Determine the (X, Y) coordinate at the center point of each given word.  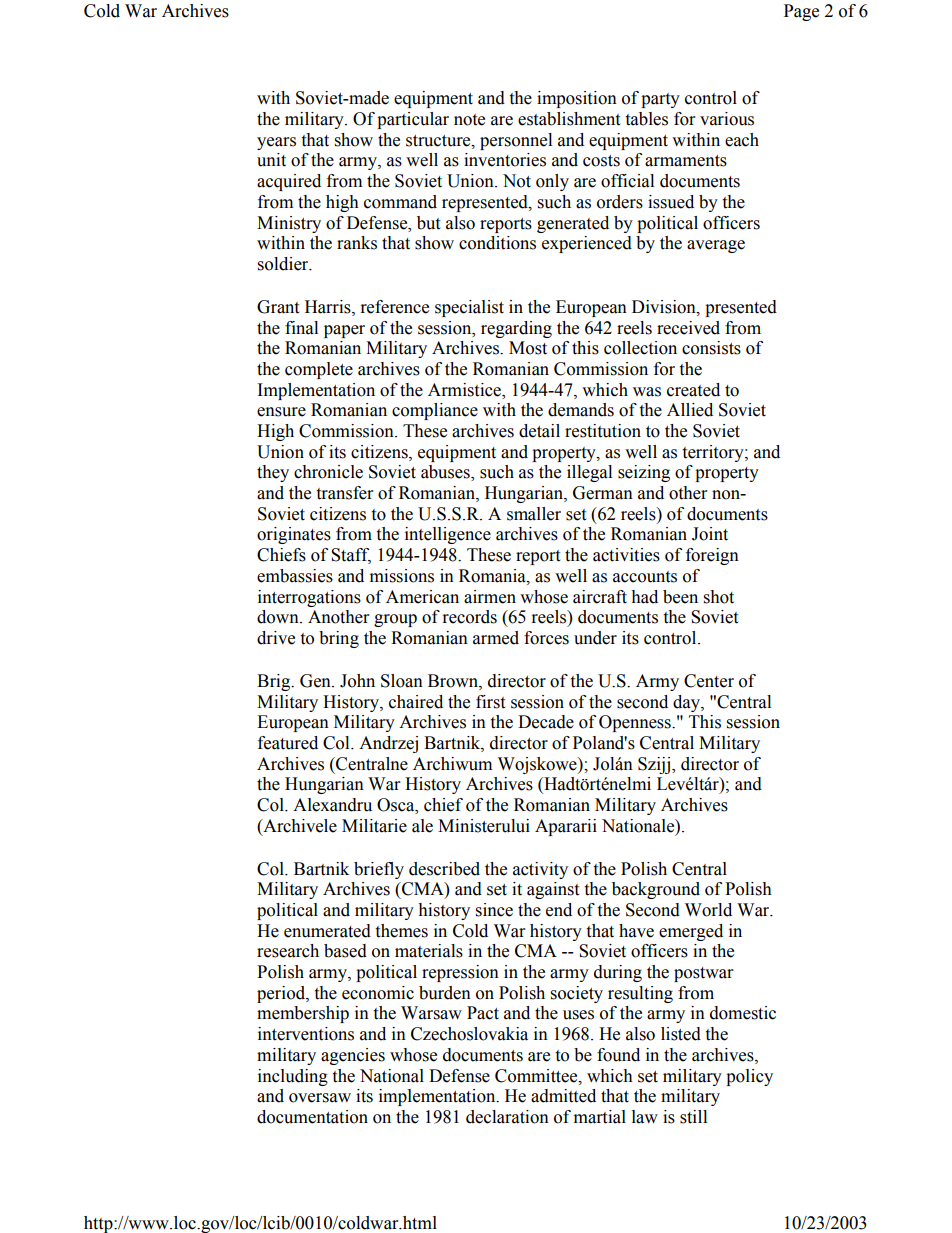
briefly (379, 870)
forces (546, 638)
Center (709, 681)
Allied (690, 410)
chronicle (328, 472)
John (357, 681)
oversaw (320, 1098)
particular (413, 120)
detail (539, 431)
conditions (497, 243)
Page (801, 12)
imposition (577, 99)
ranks (357, 243)
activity (540, 870)
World (708, 910)
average (716, 246)
